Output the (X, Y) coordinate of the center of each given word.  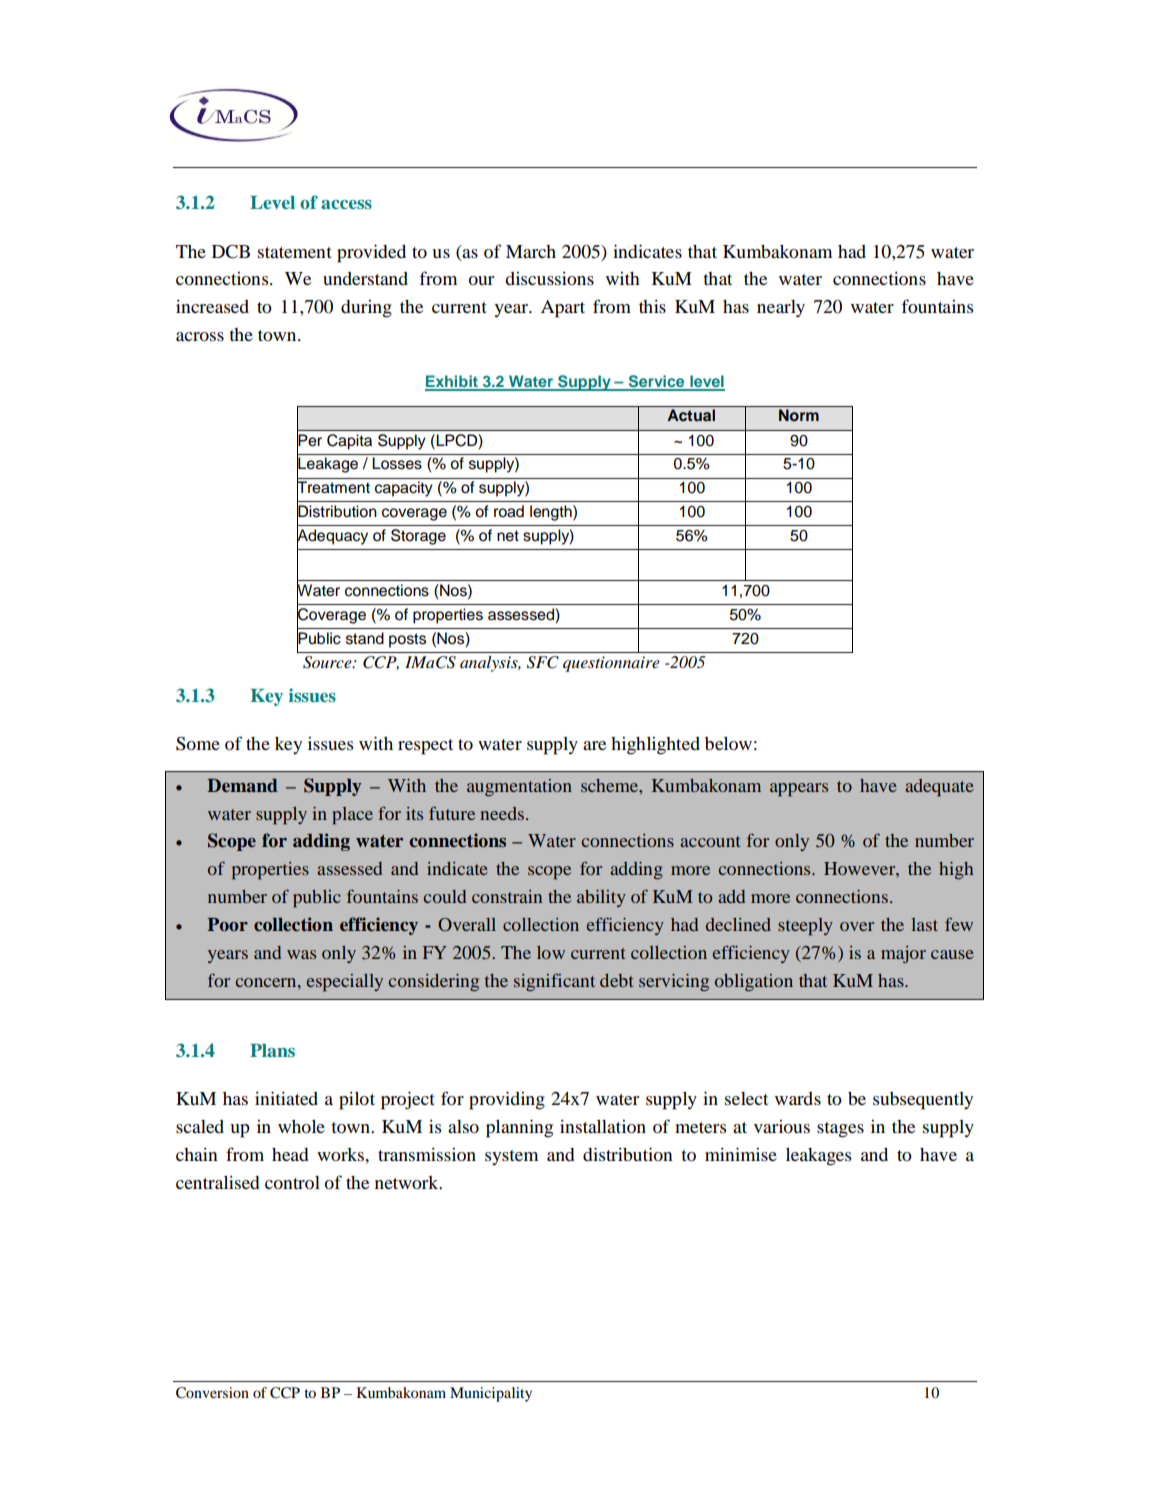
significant (554, 982)
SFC (543, 662)
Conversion (212, 1393)
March (531, 251)
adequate (939, 788)
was (301, 954)
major (903, 954)
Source (328, 662)
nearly (781, 309)
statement (295, 252)
